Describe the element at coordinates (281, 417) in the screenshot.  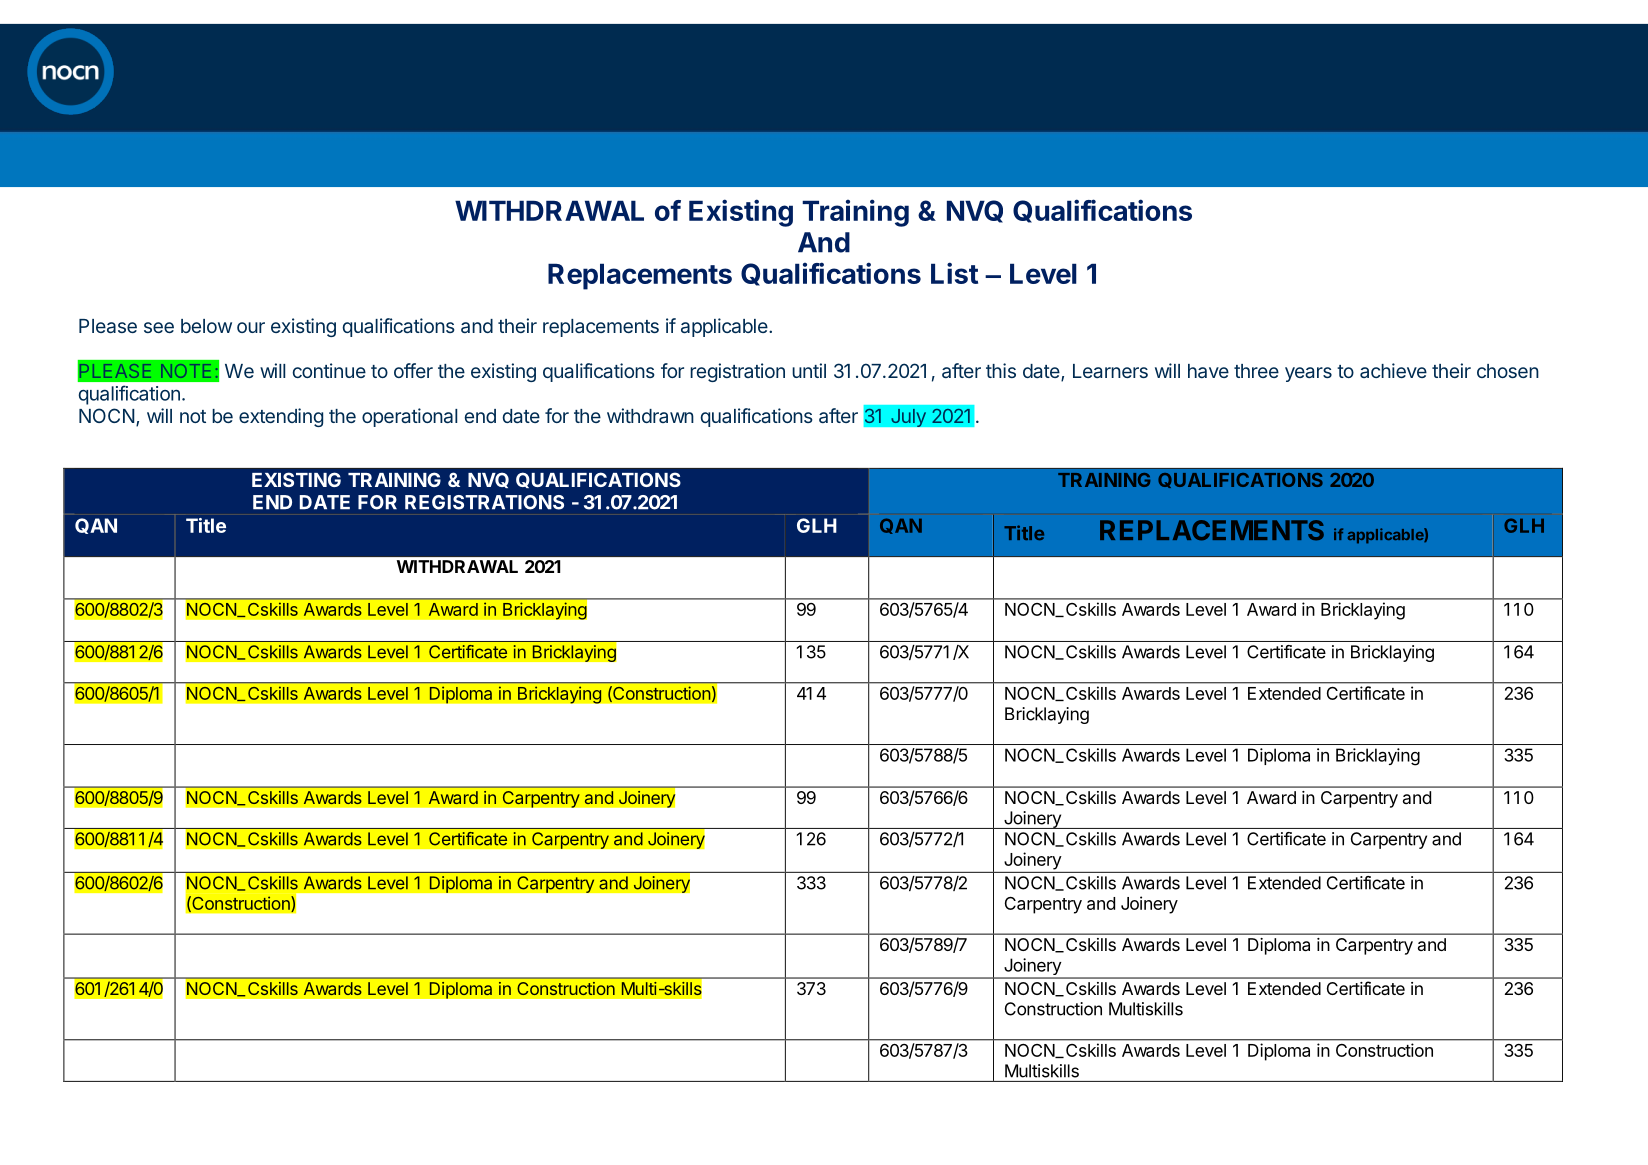
I see `extending` at that location.
